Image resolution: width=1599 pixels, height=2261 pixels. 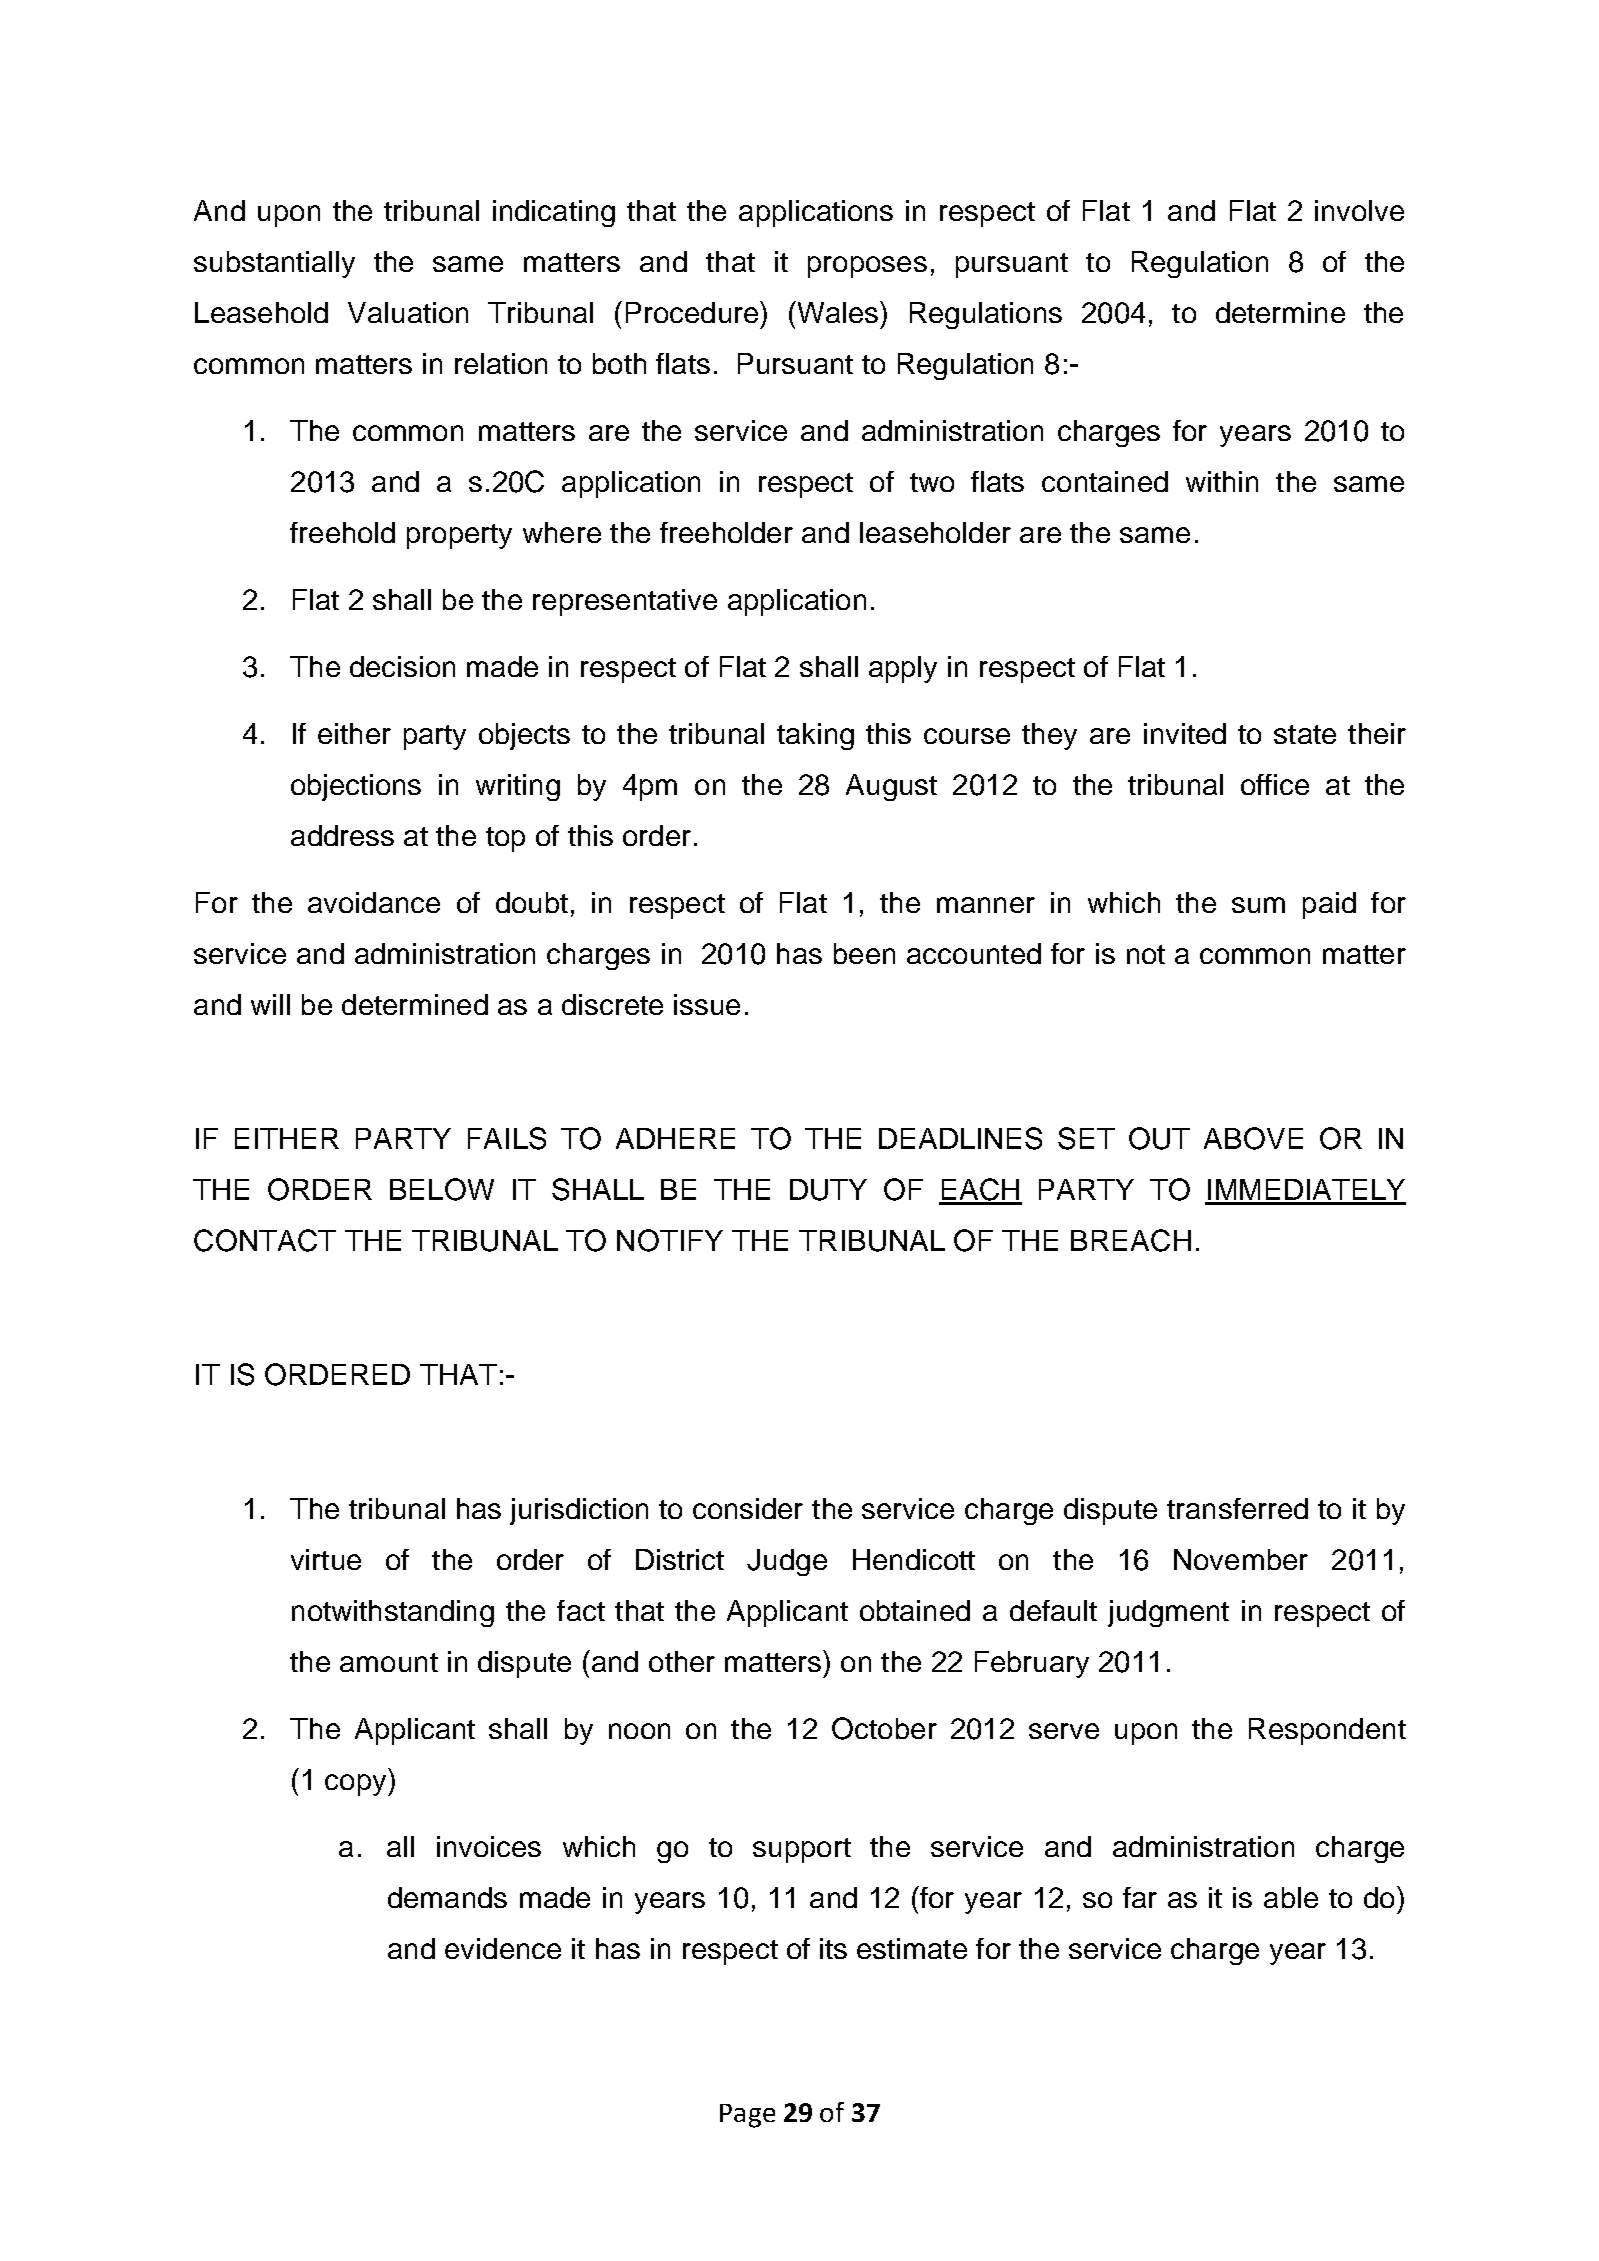 I want to click on Page, so click(x=747, y=2116).
